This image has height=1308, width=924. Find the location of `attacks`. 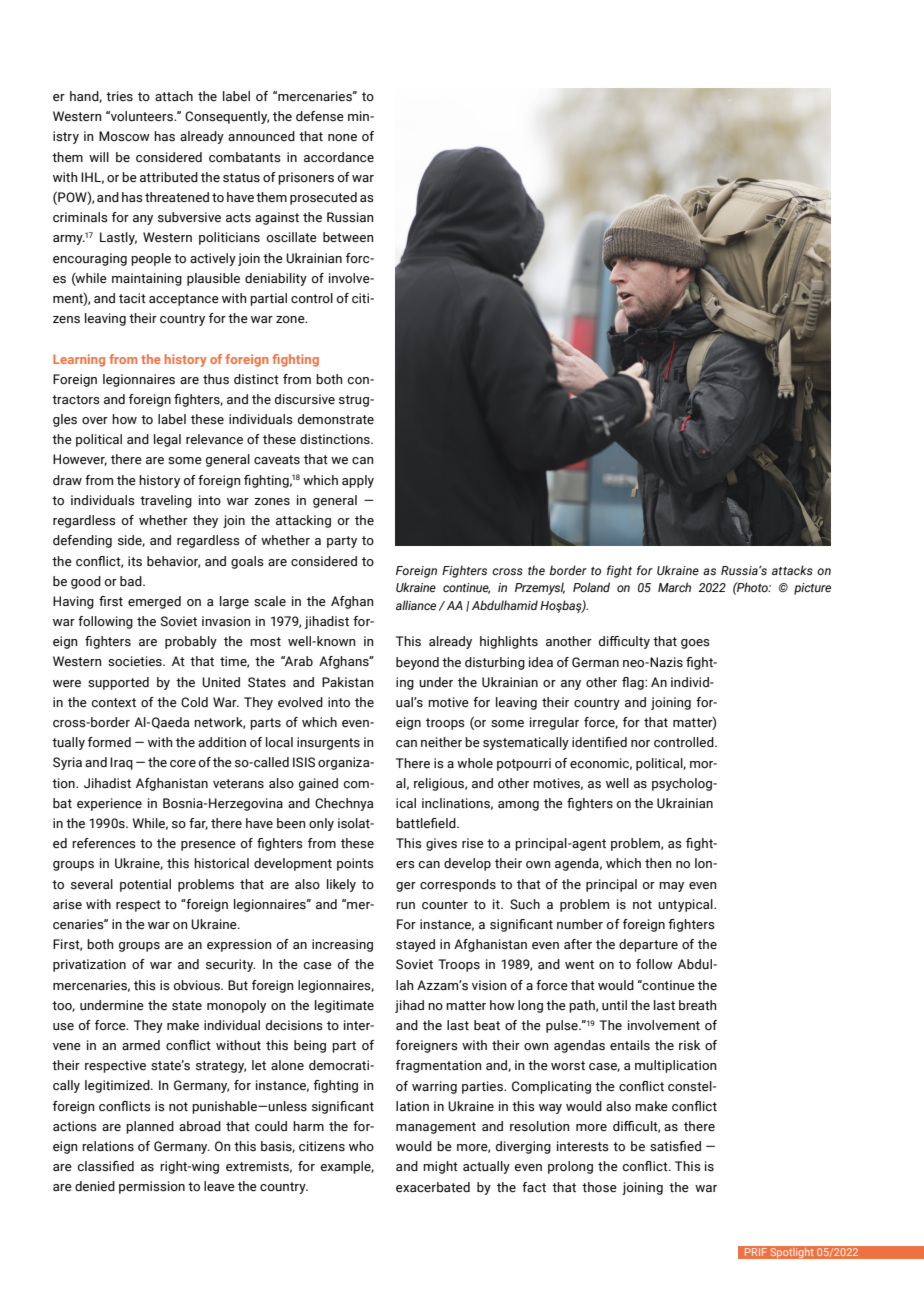

attacks is located at coordinates (792, 570).
